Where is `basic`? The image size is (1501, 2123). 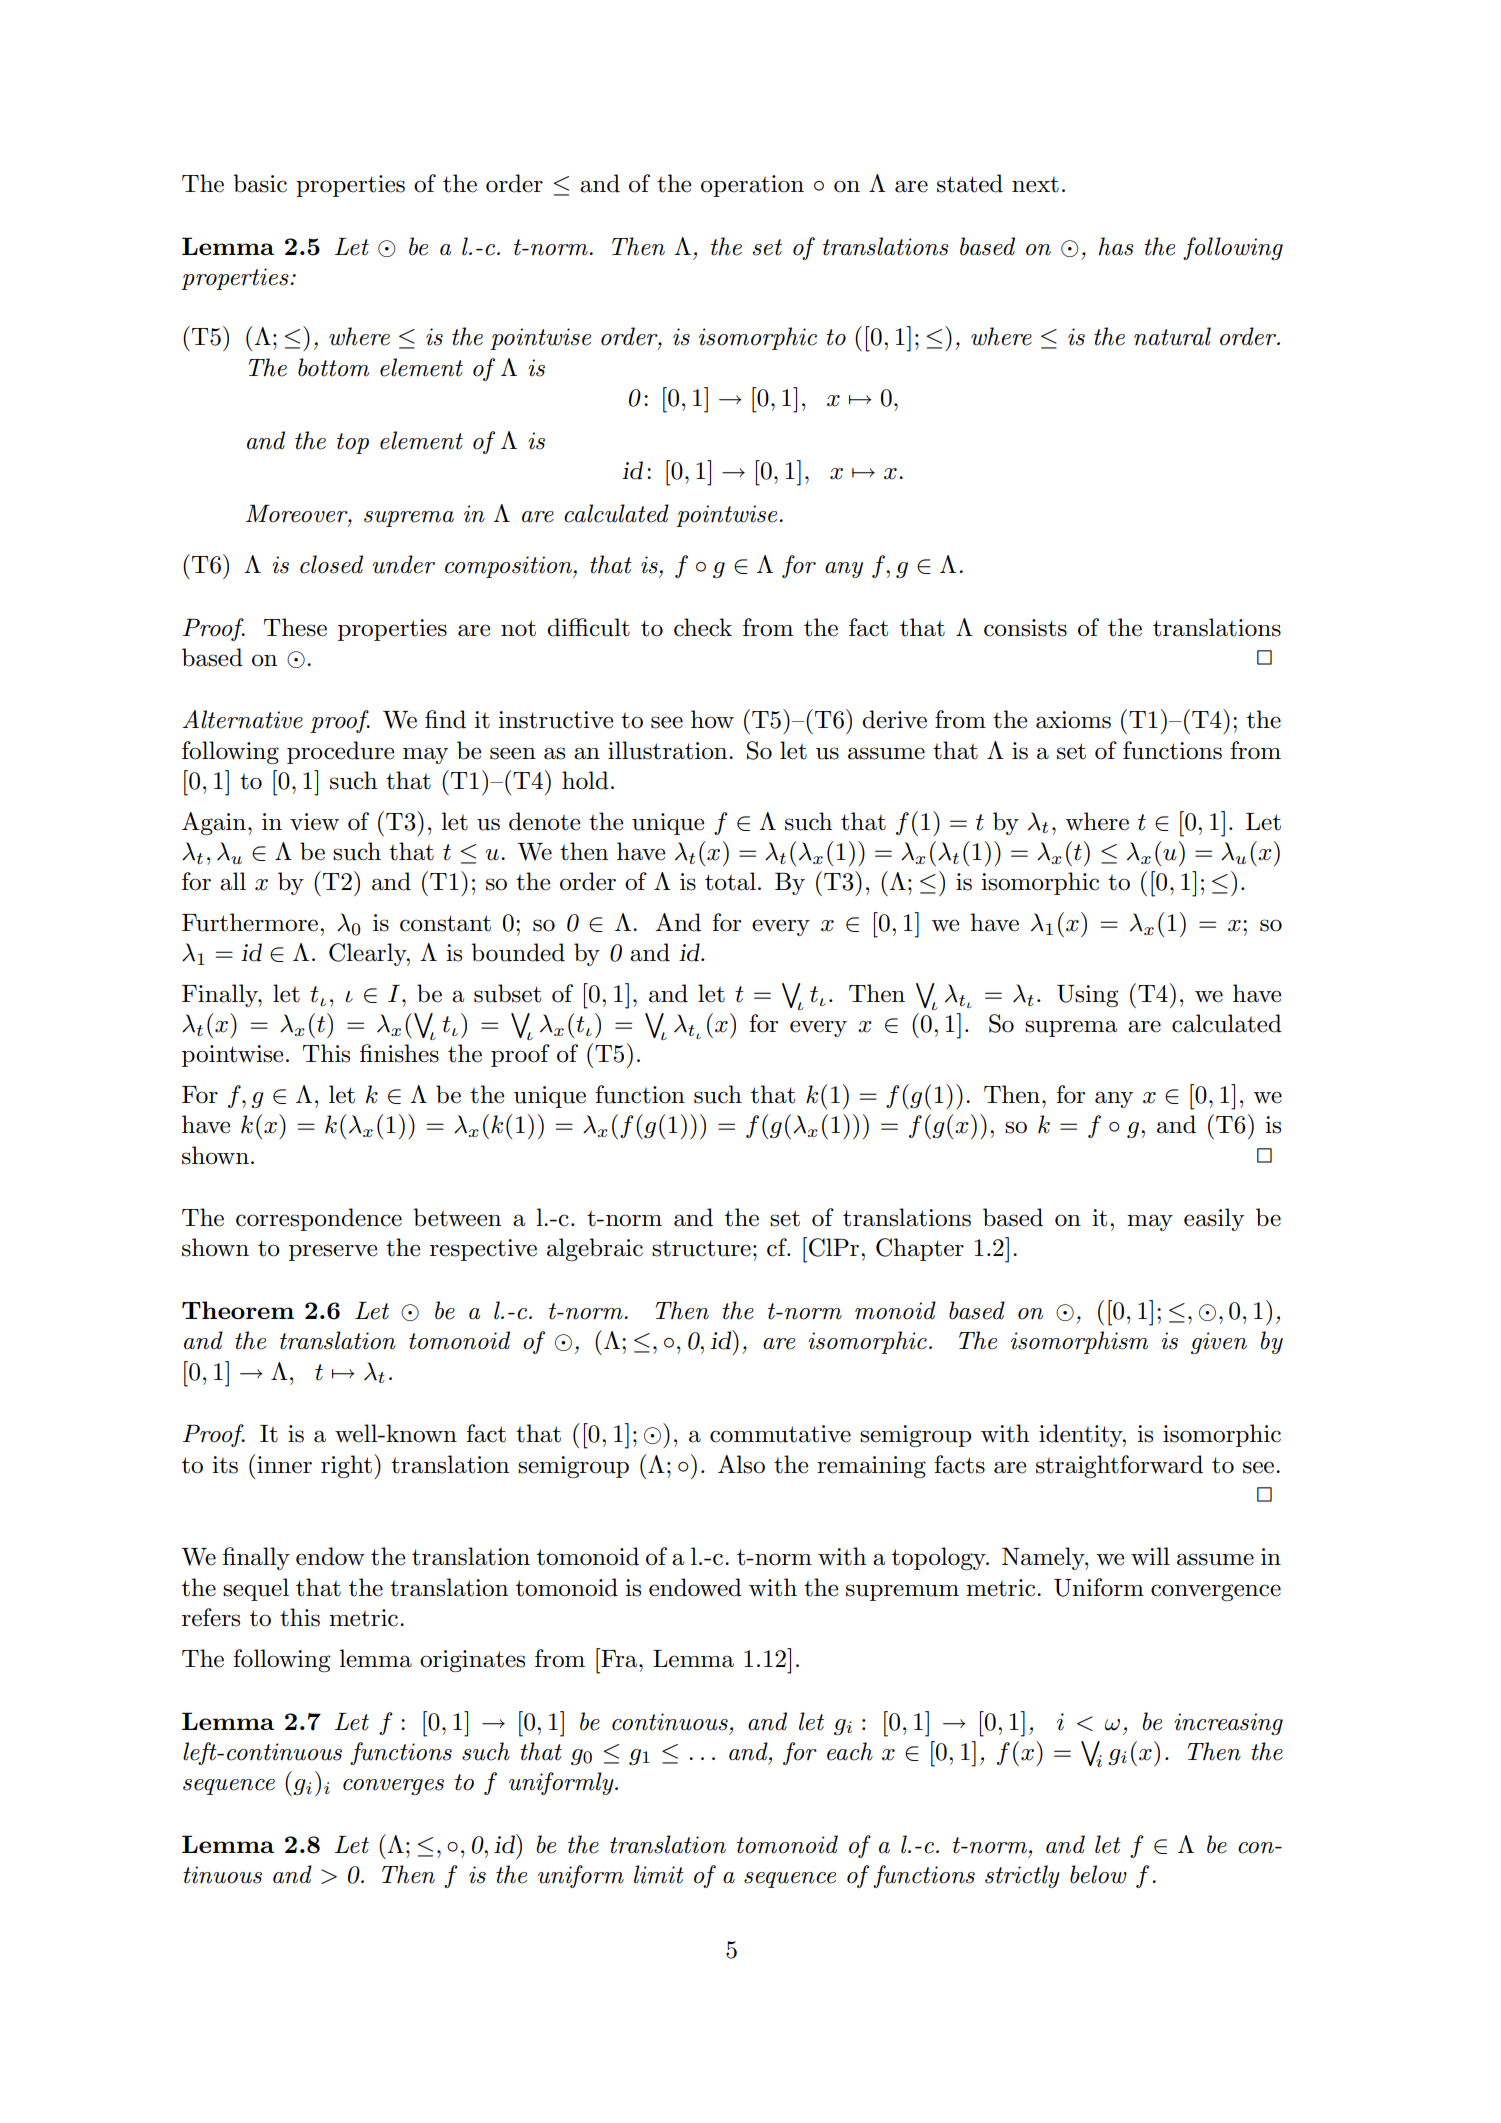 basic is located at coordinates (260, 183).
